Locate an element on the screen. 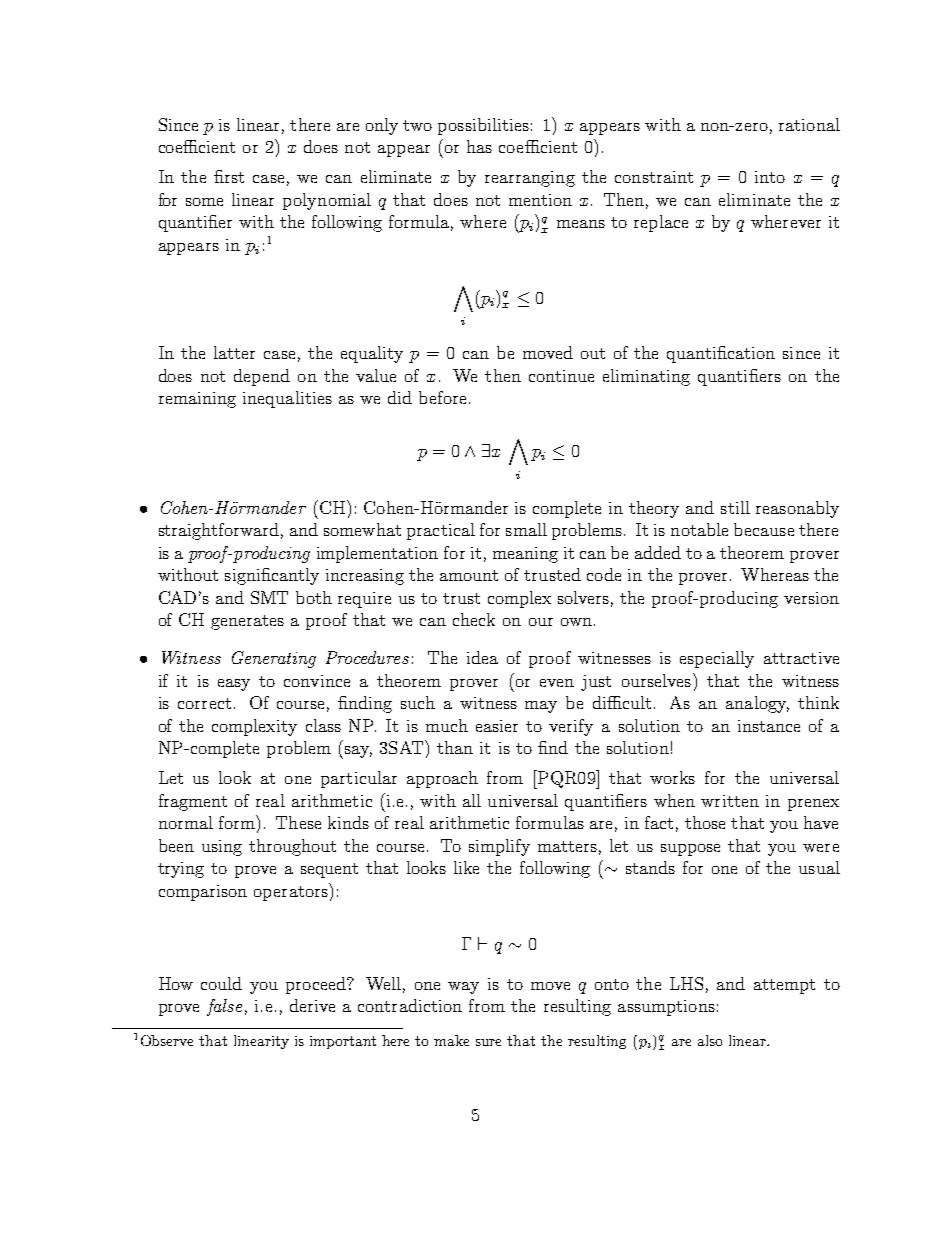 The width and height of the screenshot is (952, 1233). approach is located at coordinates (442, 779).
